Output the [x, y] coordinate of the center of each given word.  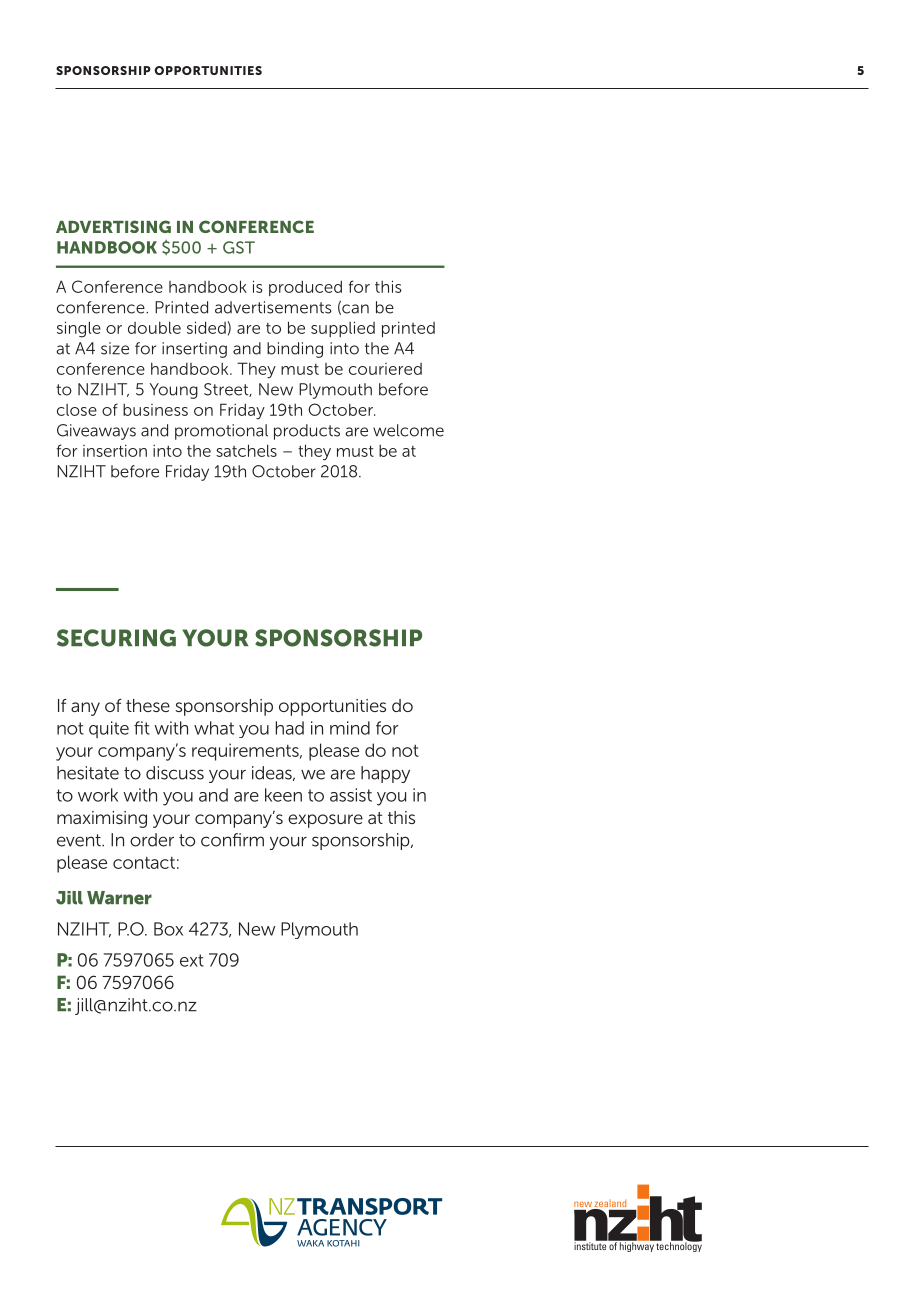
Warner [119, 898]
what [214, 728]
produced [305, 288]
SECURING [116, 638]
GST [239, 247]
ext [192, 960]
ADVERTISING [113, 226]
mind [350, 728]
